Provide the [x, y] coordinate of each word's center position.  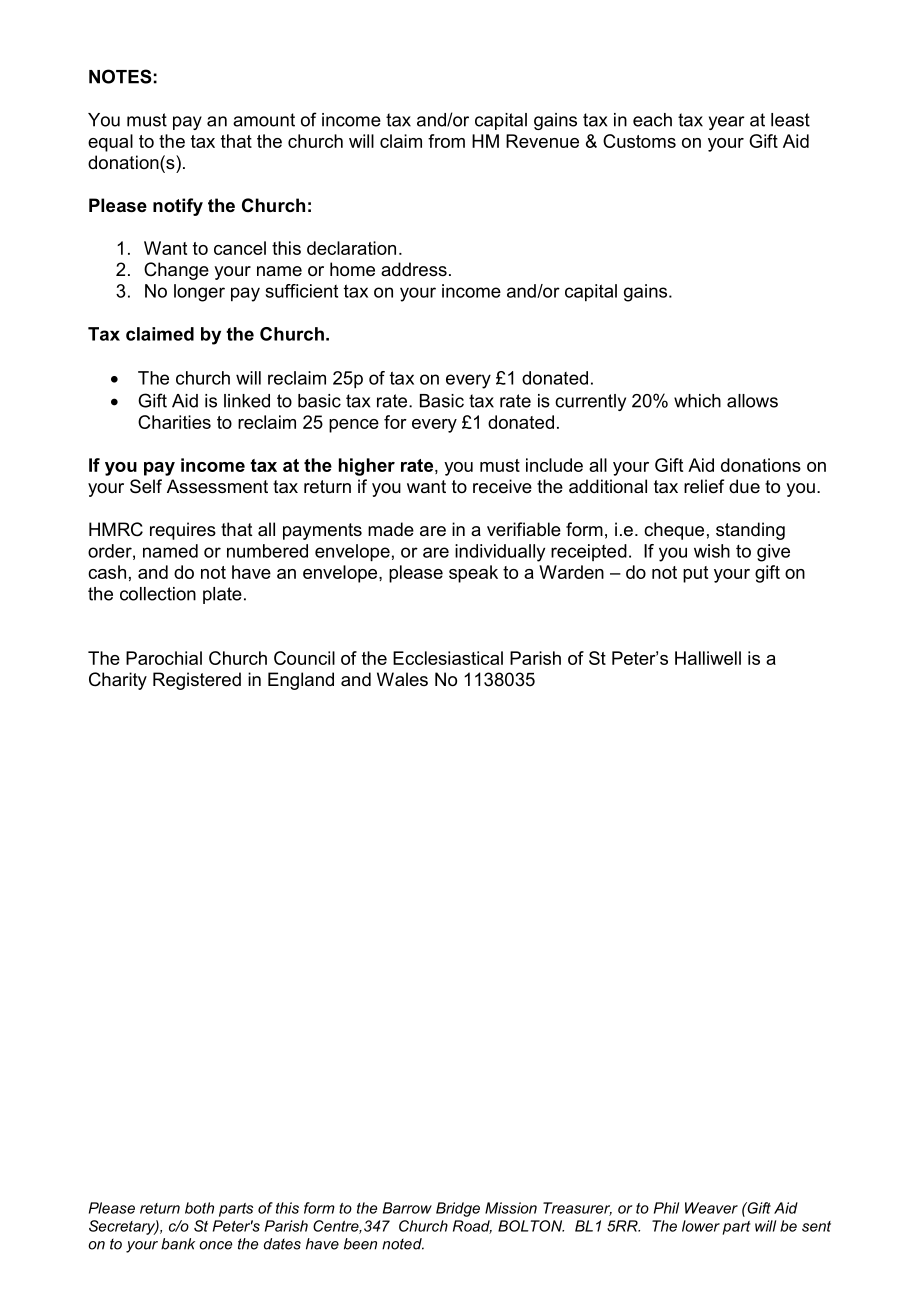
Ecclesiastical [448, 658]
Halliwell [708, 658]
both [199, 1208]
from [446, 141]
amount [264, 120]
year [727, 123]
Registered [197, 681]
